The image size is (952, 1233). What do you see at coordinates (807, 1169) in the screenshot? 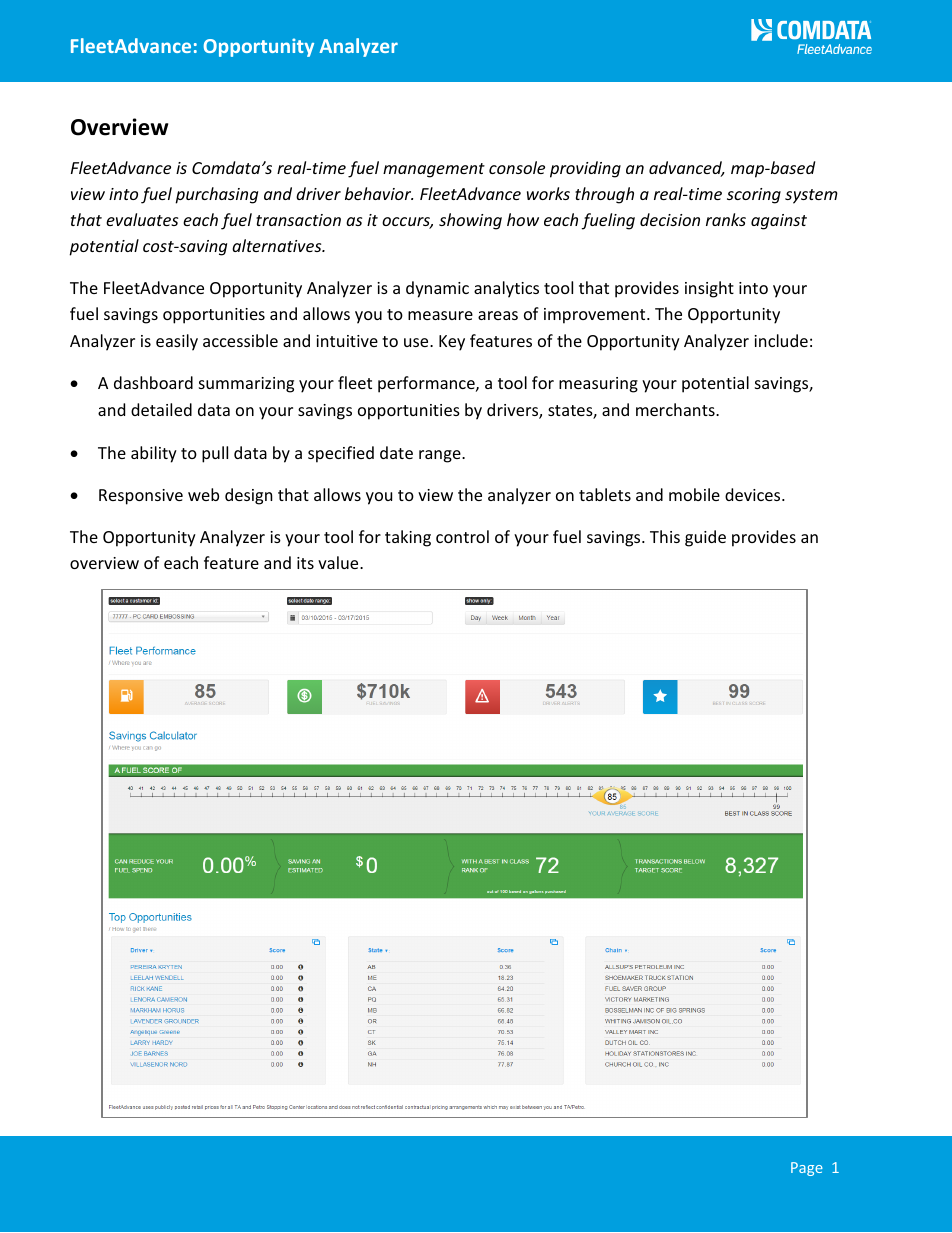
I see `Page` at bounding box center [807, 1169].
